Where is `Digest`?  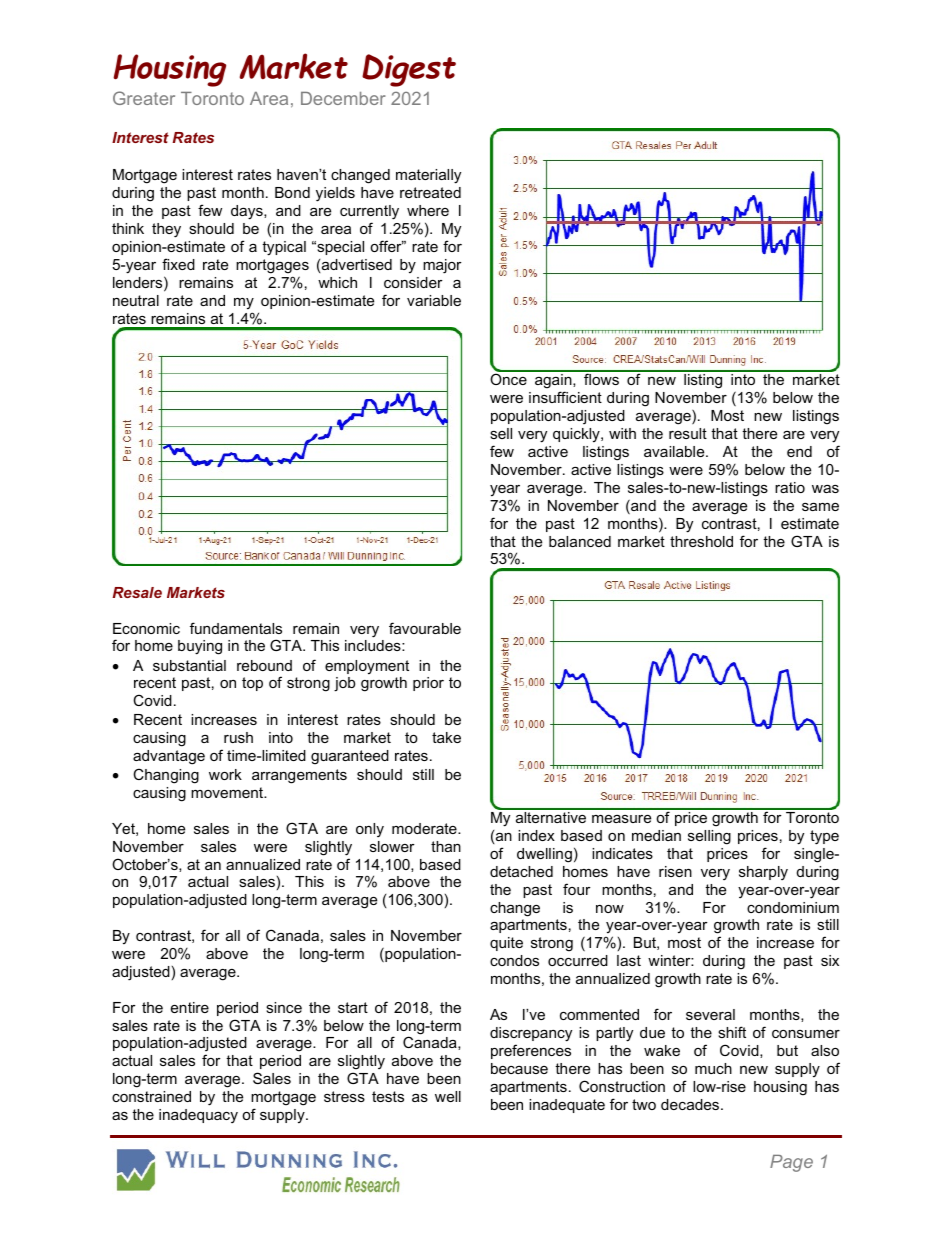
Digest is located at coordinates (409, 70).
